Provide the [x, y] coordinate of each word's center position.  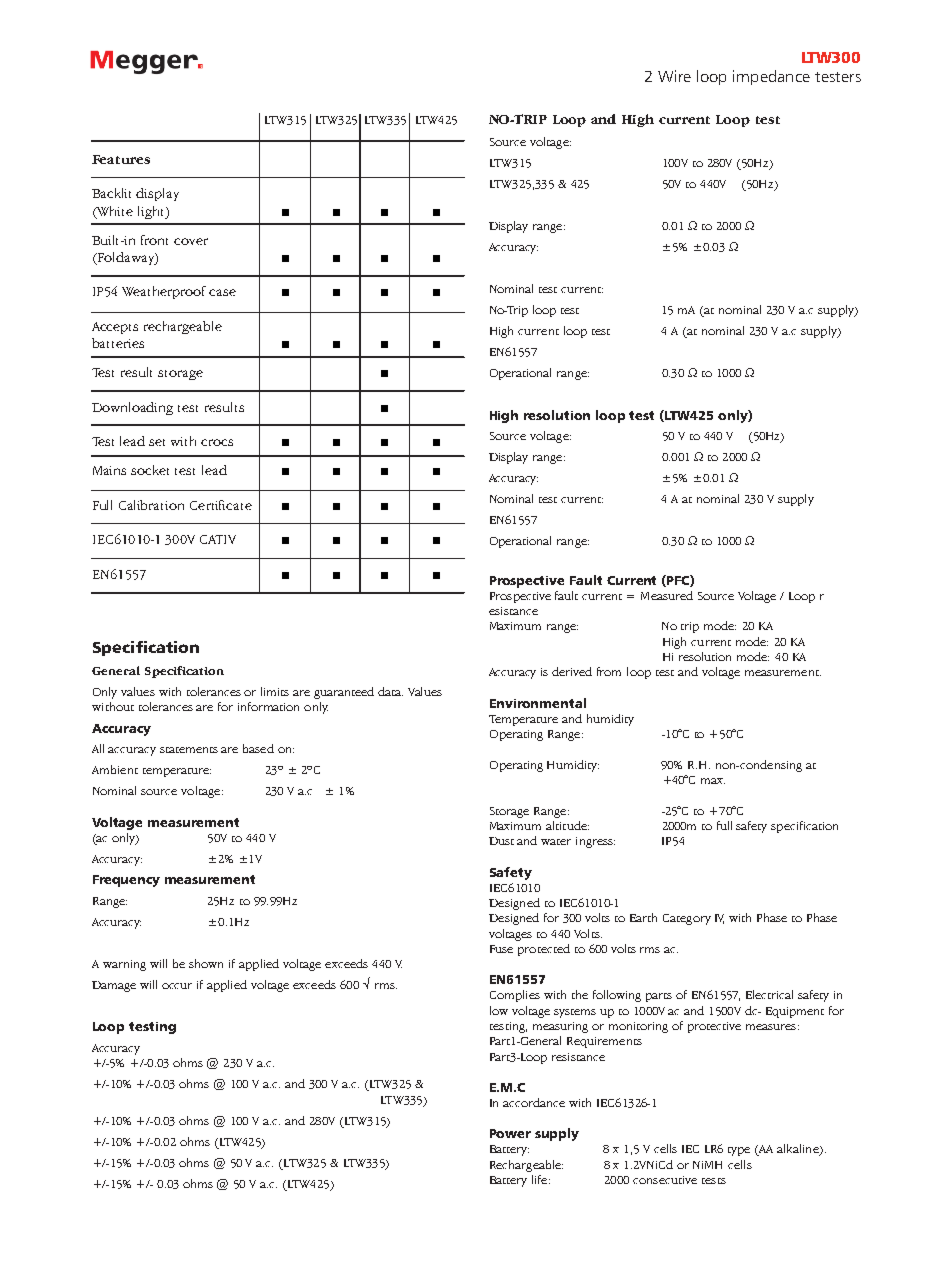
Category [687, 919]
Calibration [151, 505]
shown [206, 963]
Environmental [538, 703]
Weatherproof [166, 292]
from [609, 671]
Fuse [501, 949]
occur [177, 986]
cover [191, 241]
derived [572, 671]
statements [189, 750]
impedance [771, 77]
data [390, 691]
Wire [674, 76]
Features [121, 159]
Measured [667, 595]
